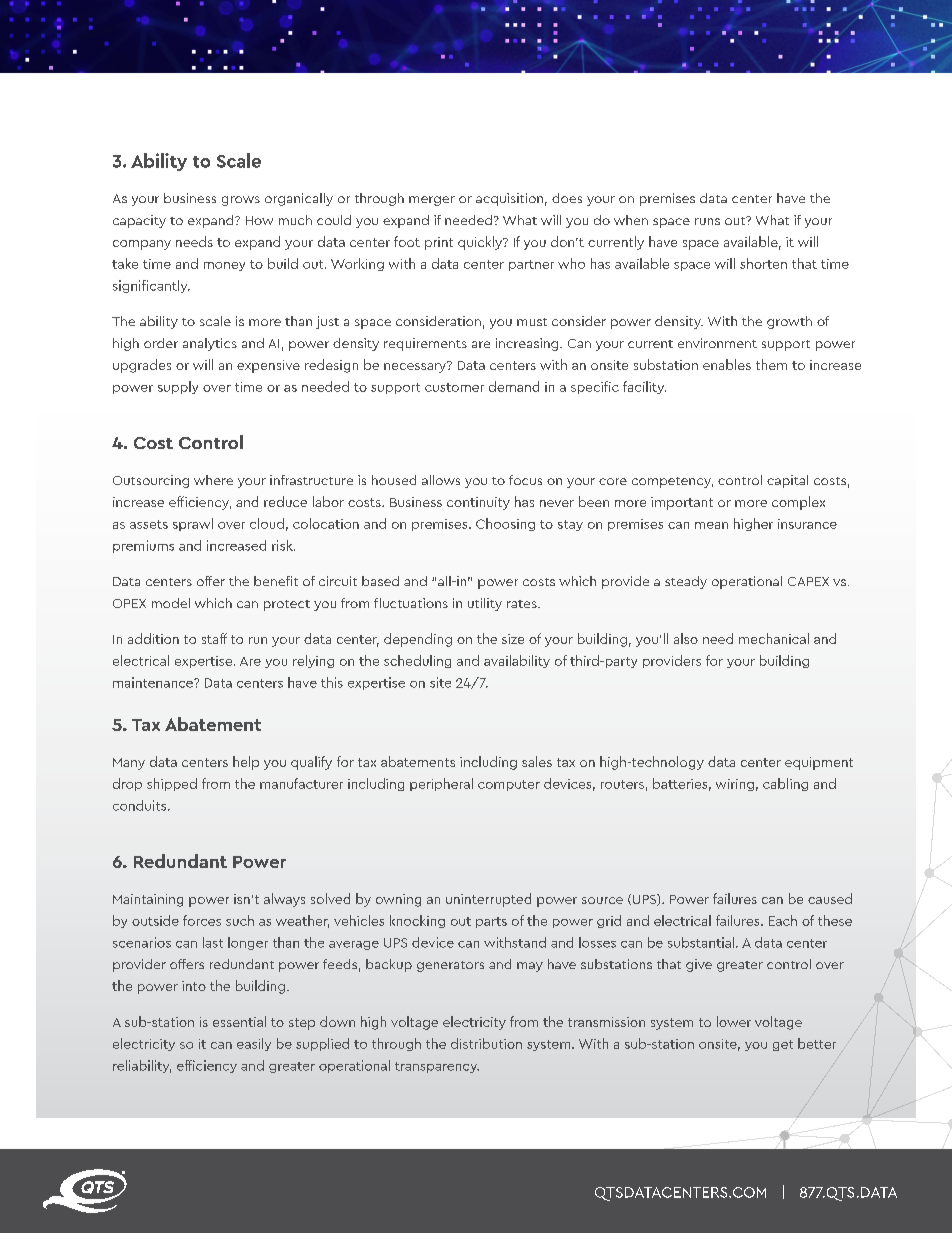 This page has width=952, height=1233. I want to click on staff, so click(214, 638).
